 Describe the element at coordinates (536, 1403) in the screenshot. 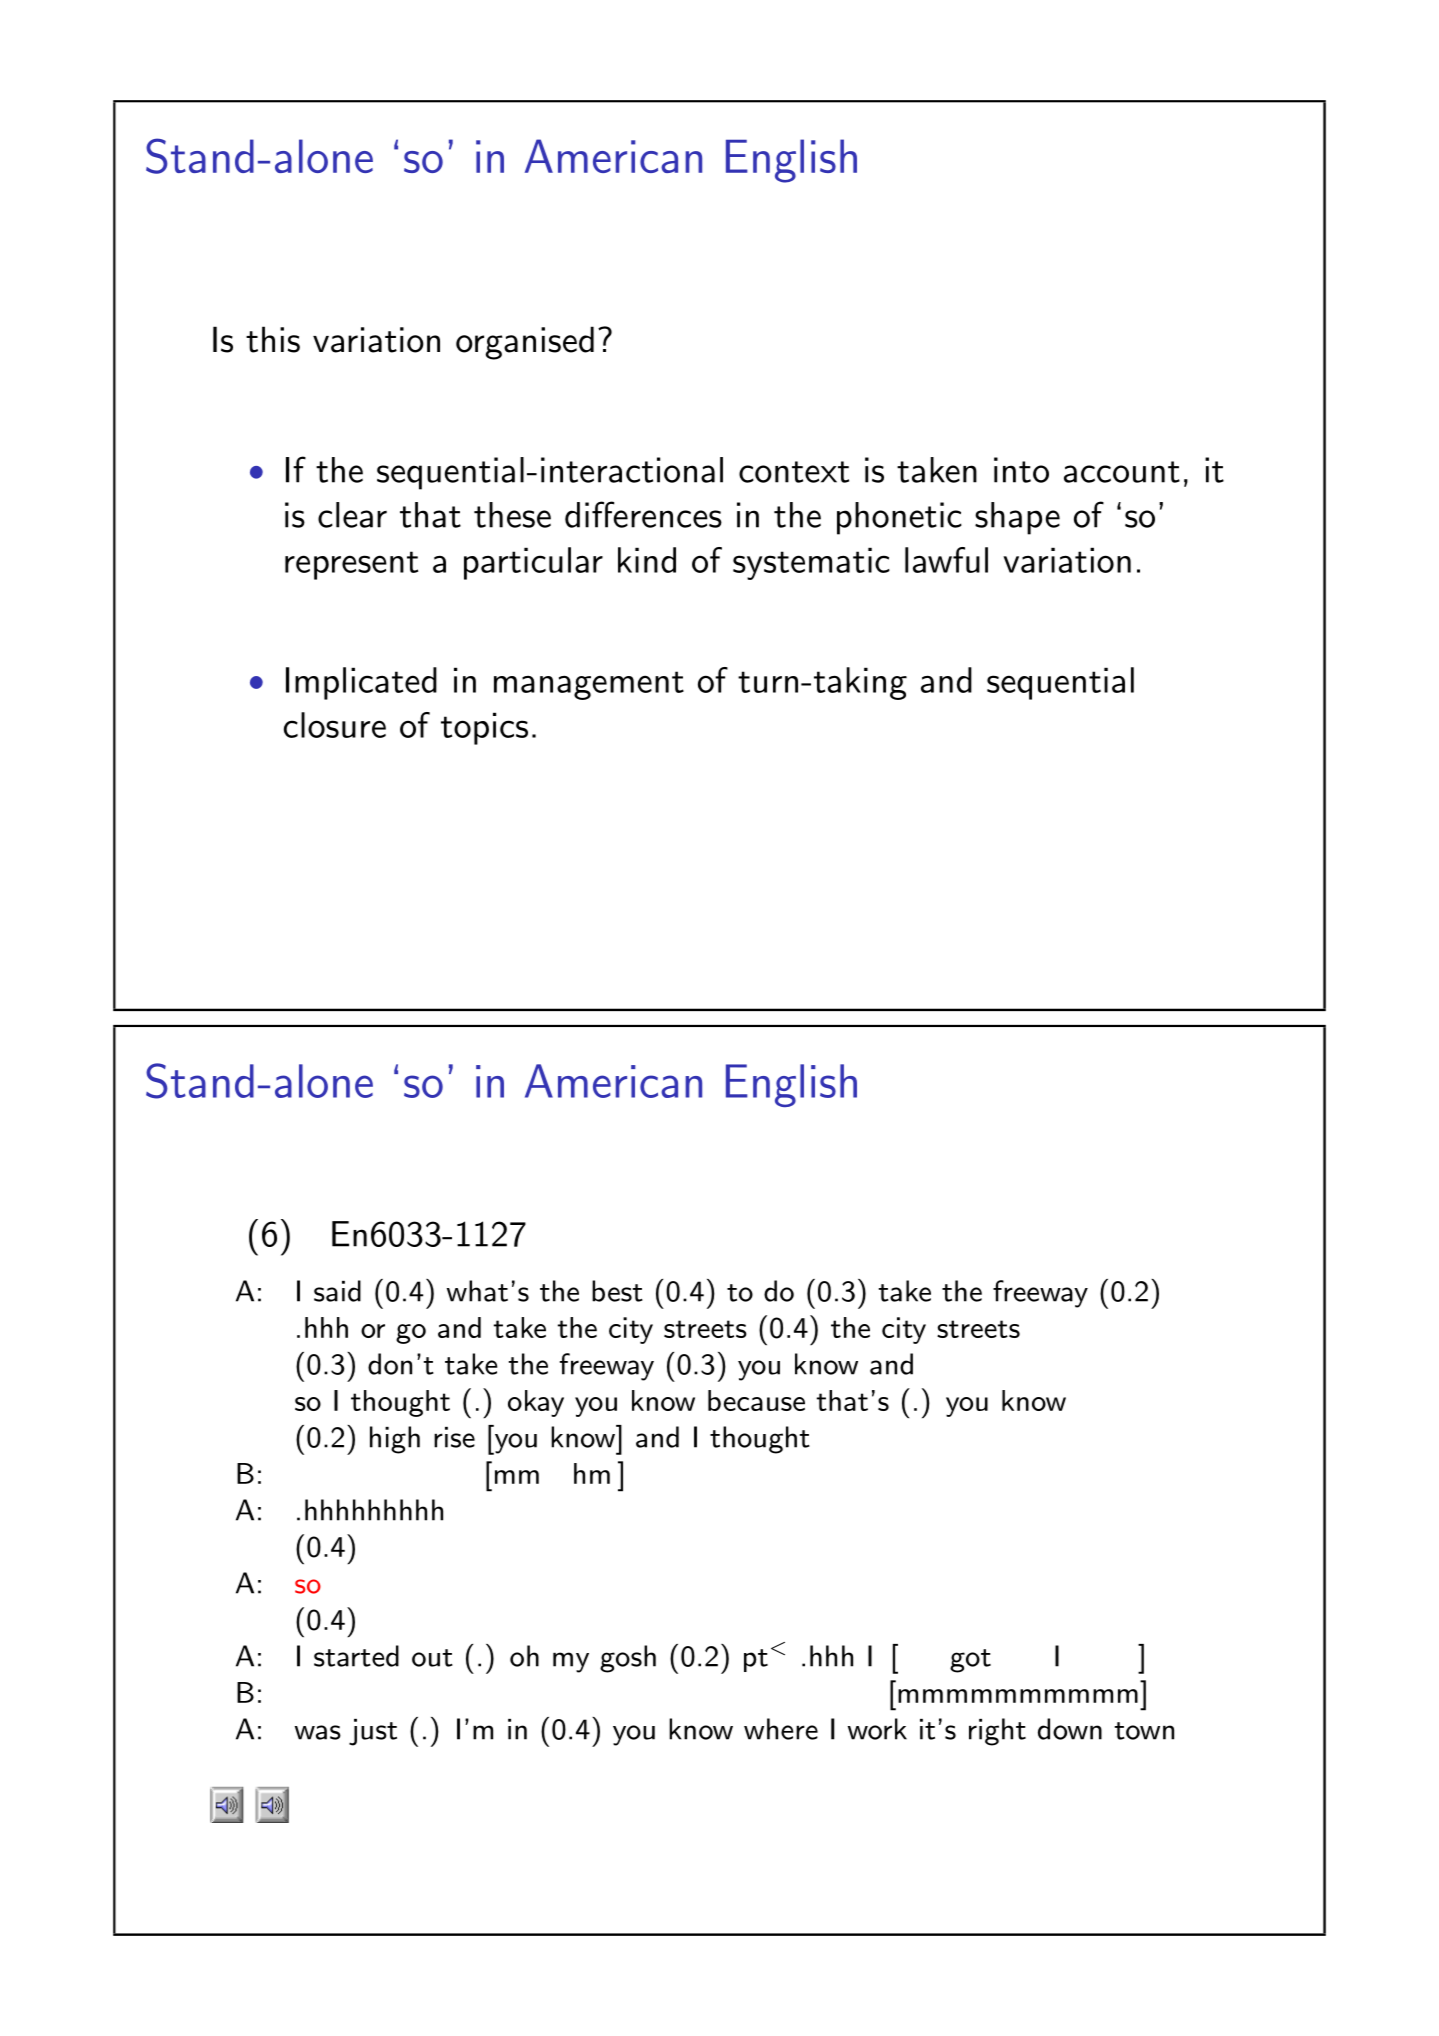

I see `okay` at that location.
